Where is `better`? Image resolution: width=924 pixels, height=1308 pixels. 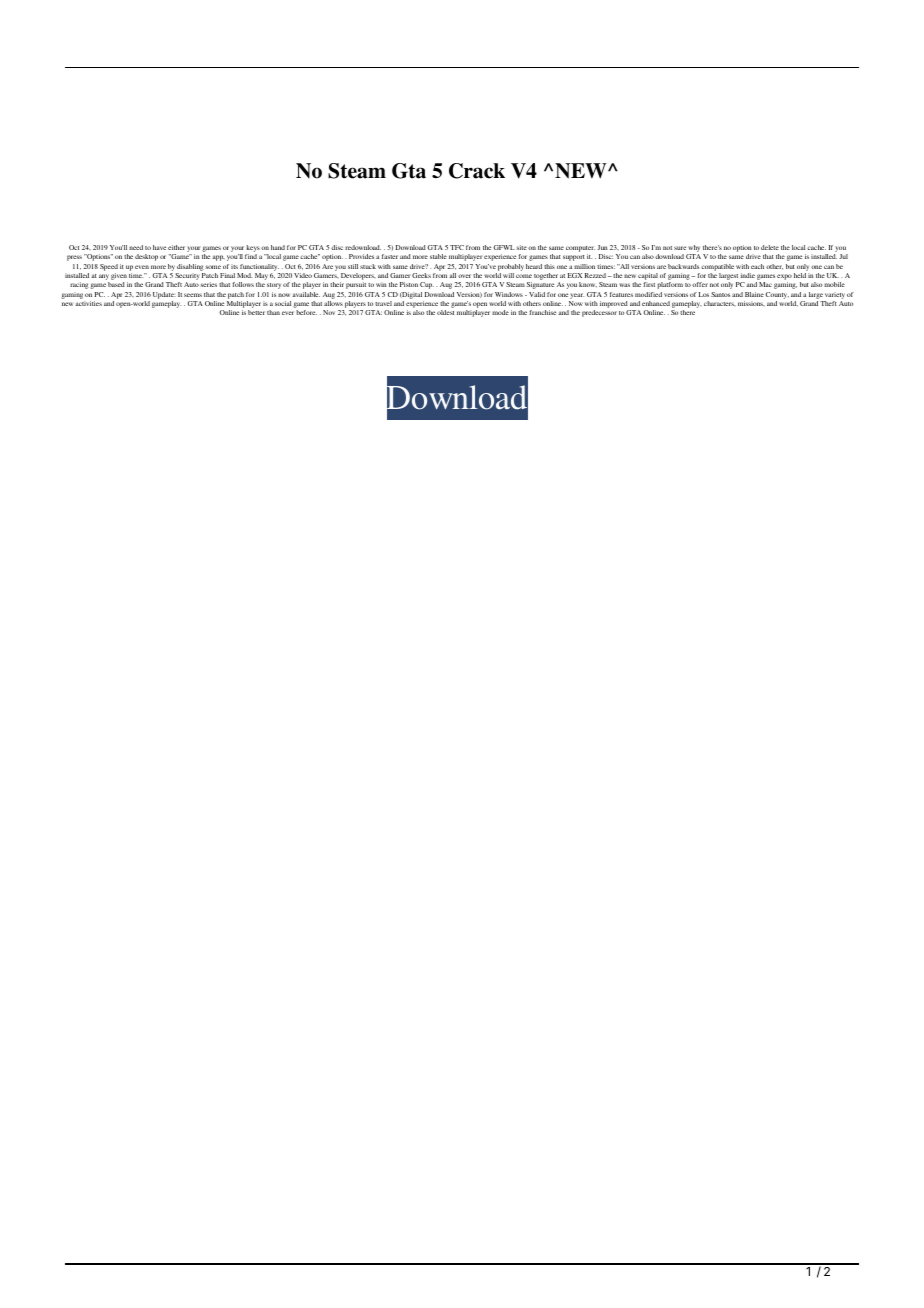 better is located at coordinates (256, 312).
